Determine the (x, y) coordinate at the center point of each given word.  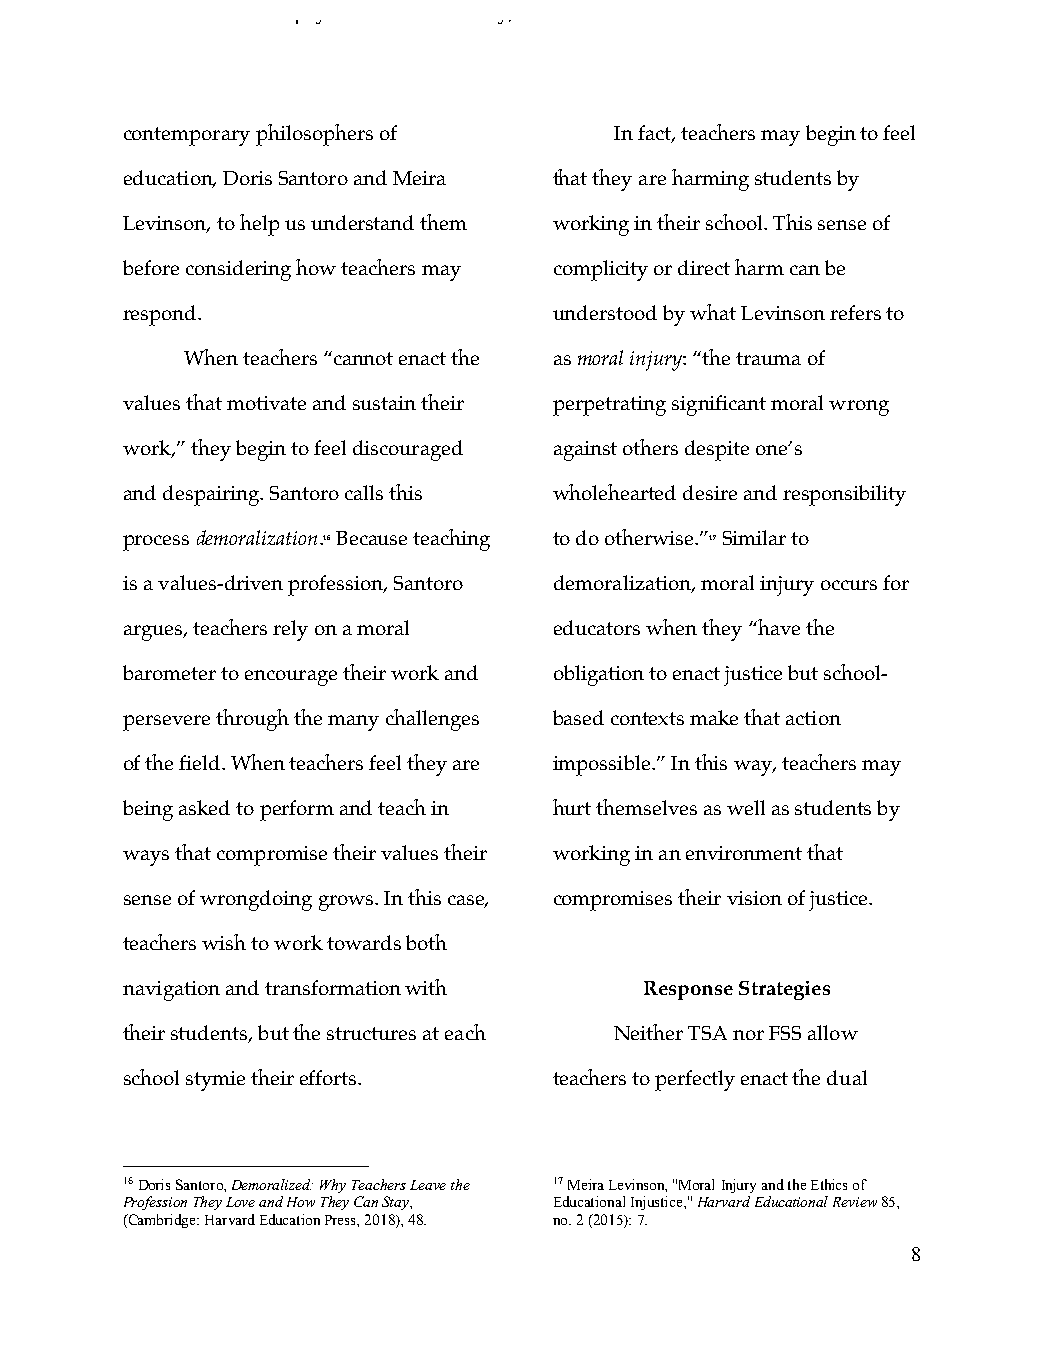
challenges (432, 720)
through (252, 720)
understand (362, 222)
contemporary (187, 136)
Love (240, 1202)
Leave (428, 1185)
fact (655, 133)
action (813, 718)
